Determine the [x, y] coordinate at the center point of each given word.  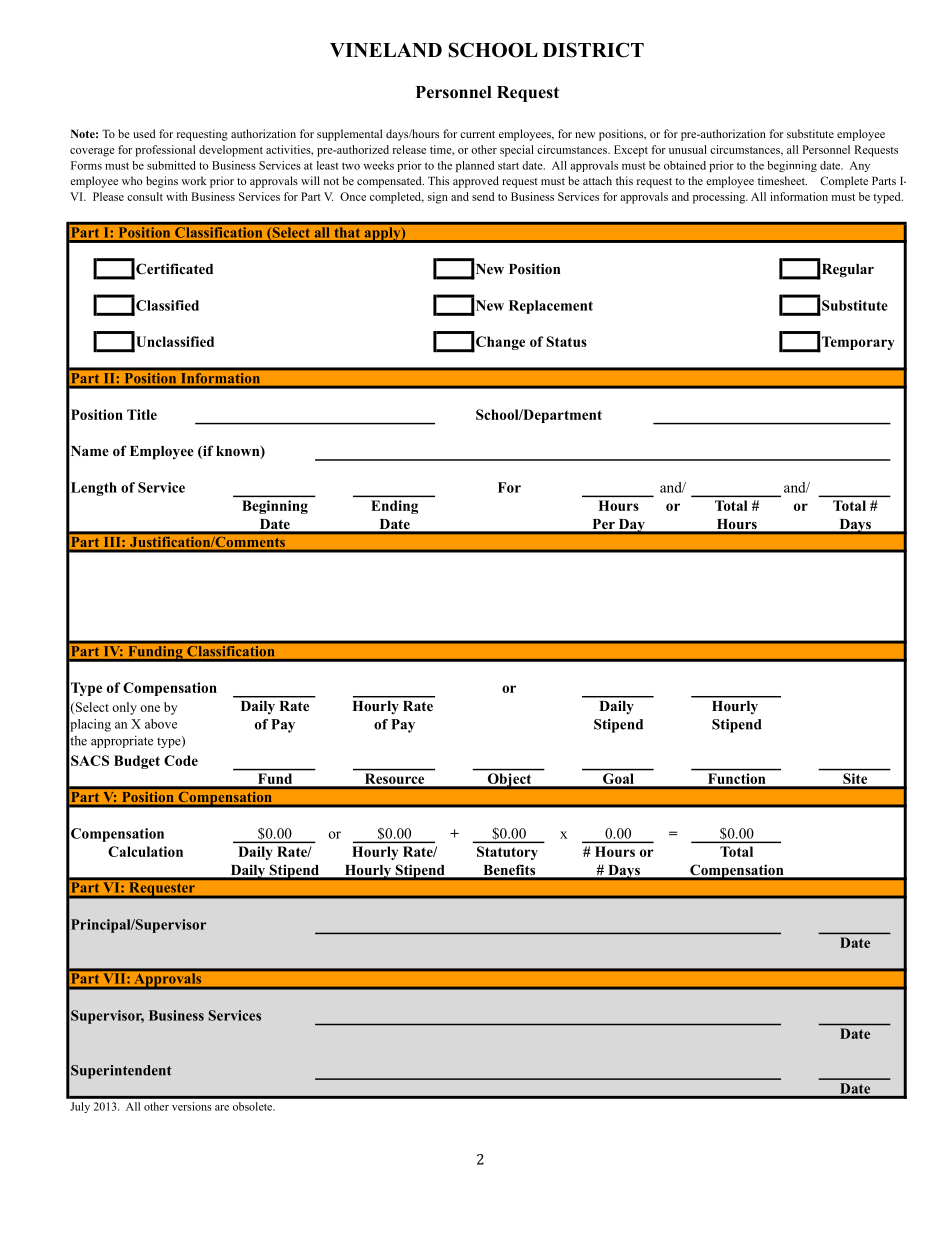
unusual [688, 149]
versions [191, 1106]
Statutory [507, 853]
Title [142, 414]
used [144, 133]
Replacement [551, 307]
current [477, 134]
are [222, 1108]
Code [181, 760]
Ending [394, 507]
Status [566, 341]
